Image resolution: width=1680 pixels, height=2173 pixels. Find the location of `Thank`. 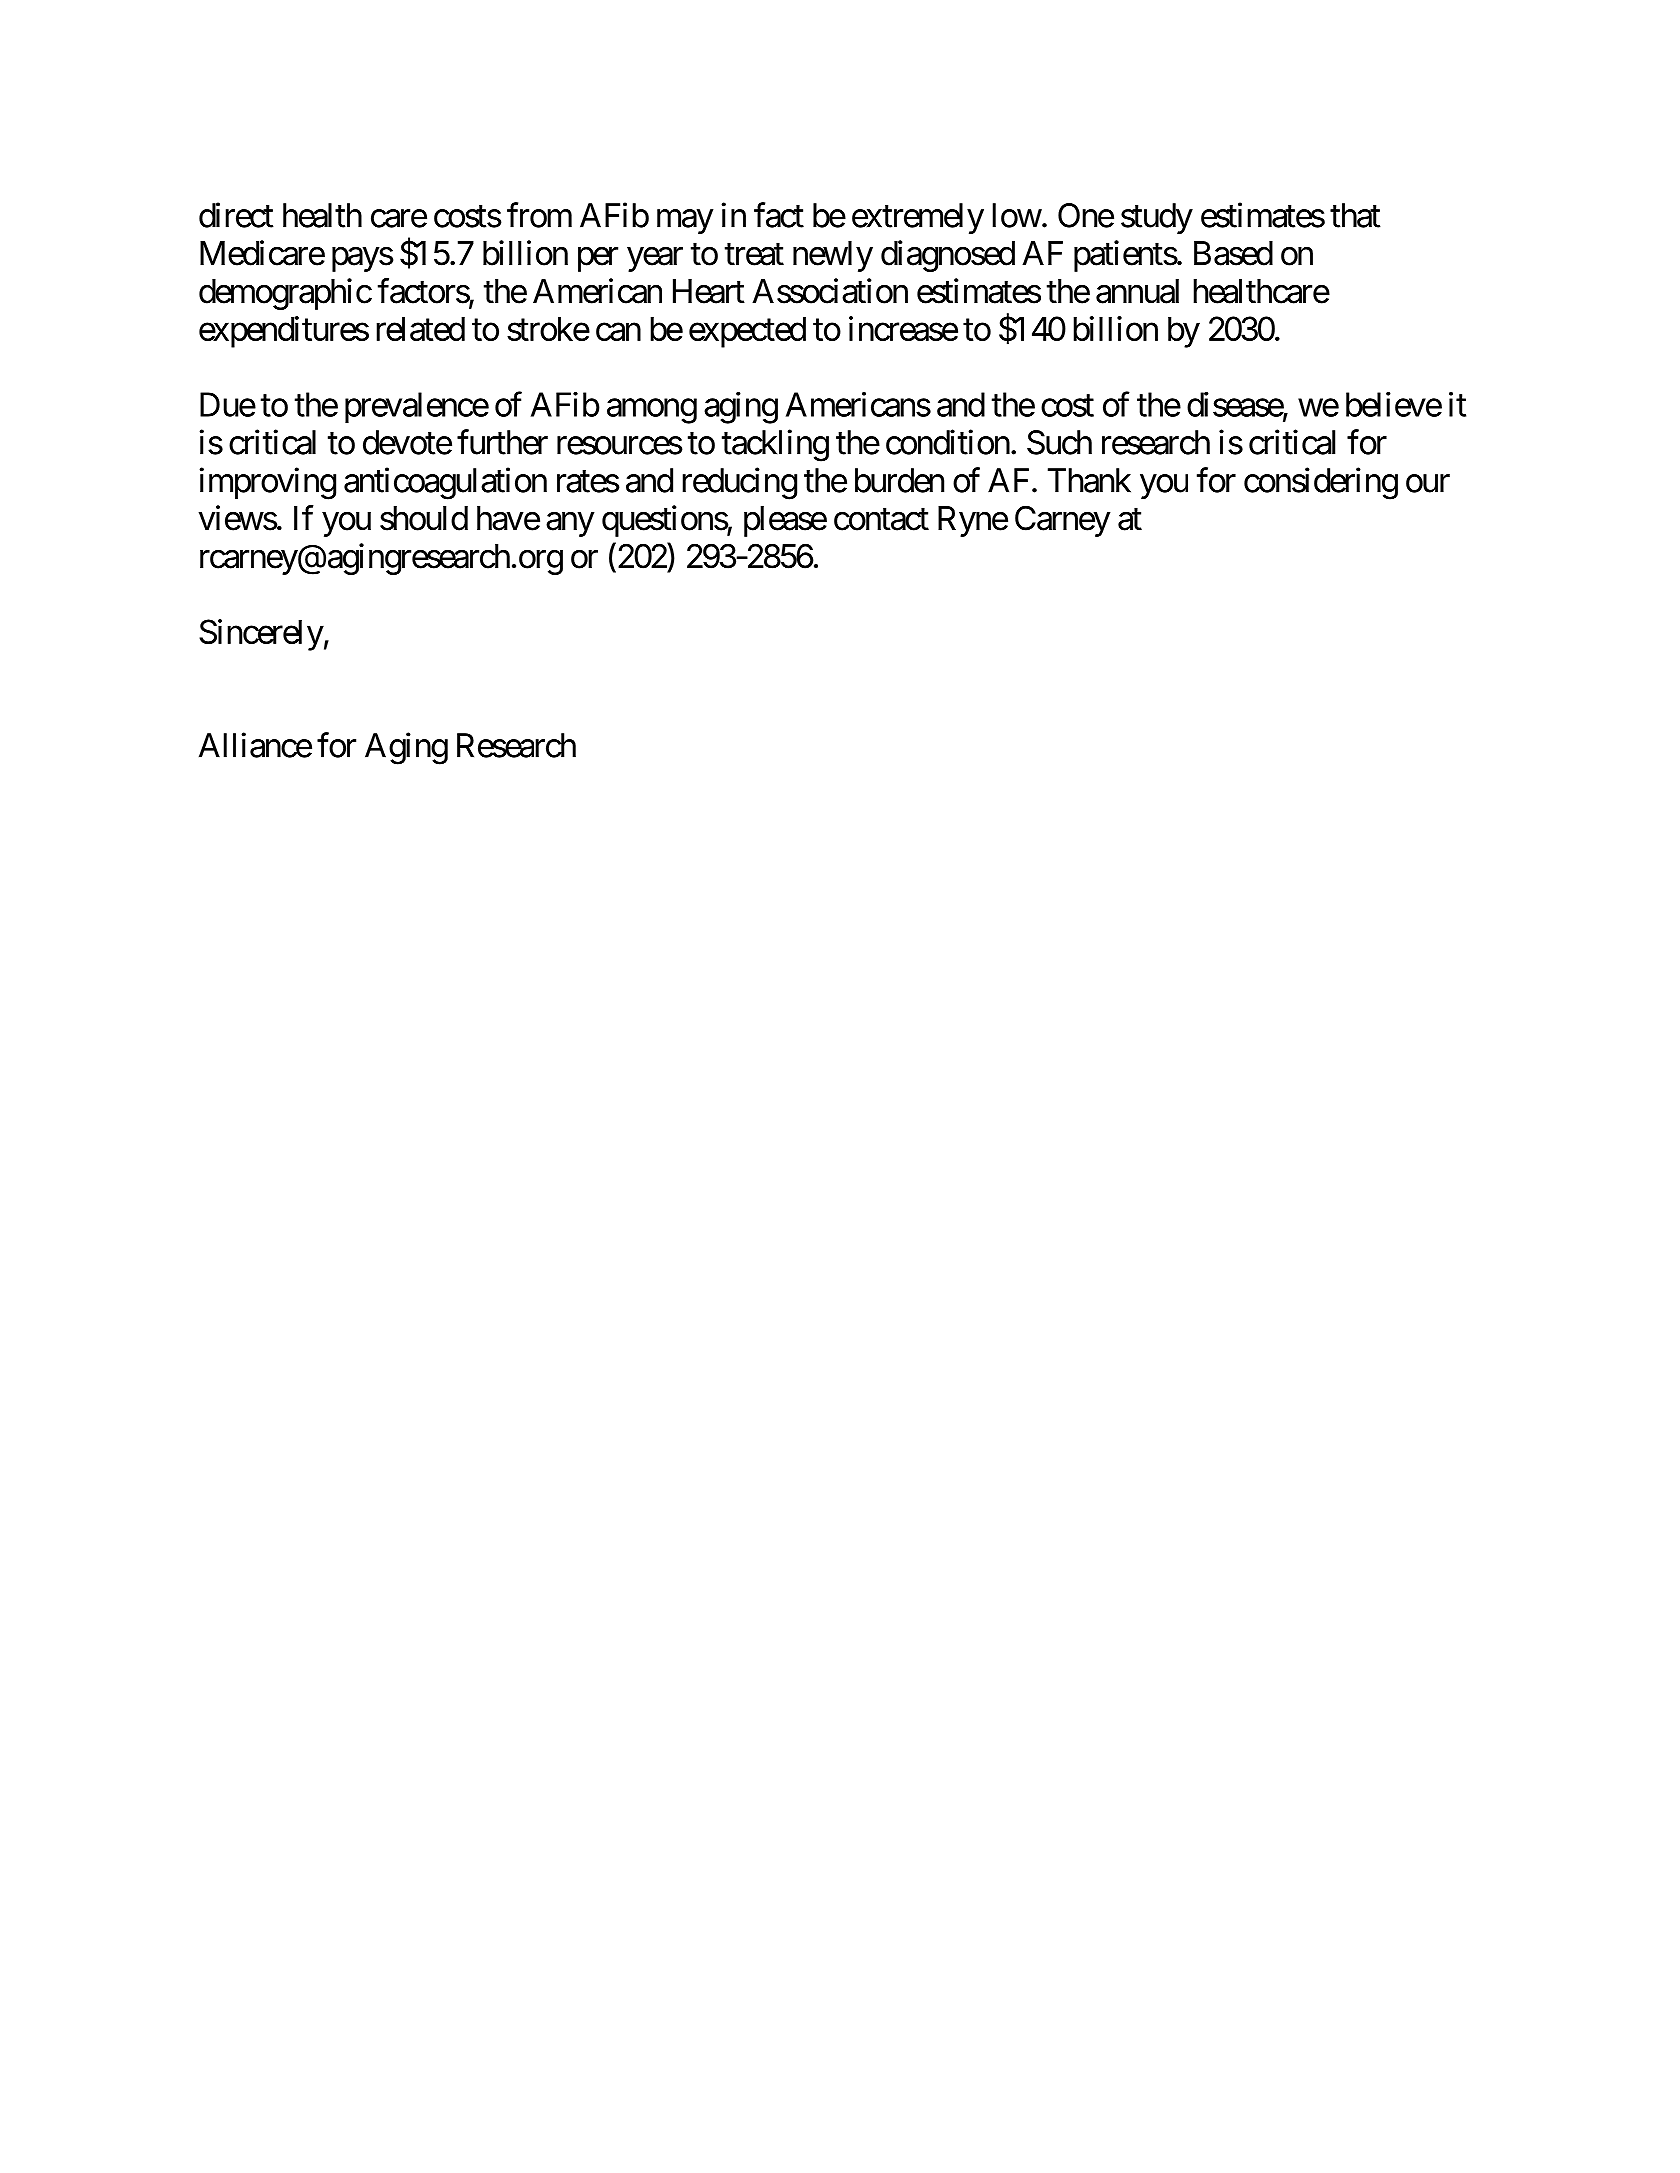

Thank is located at coordinates (1089, 480).
